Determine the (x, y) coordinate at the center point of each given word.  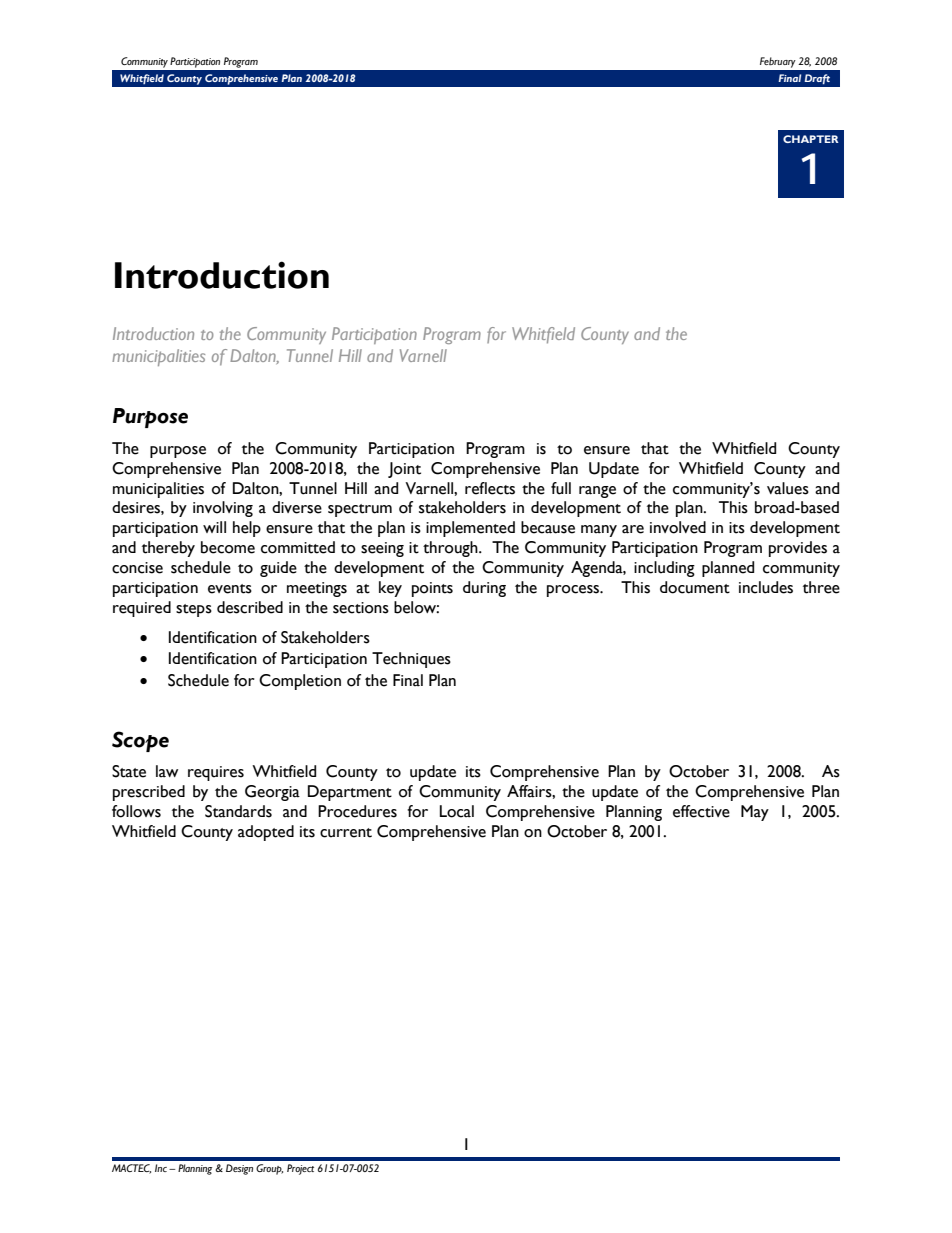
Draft (817, 79)
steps (194, 610)
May (755, 813)
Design (239, 1169)
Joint (404, 470)
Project (300, 1169)
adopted (266, 833)
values (788, 488)
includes (766, 587)
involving (223, 509)
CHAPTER (811, 139)
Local (457, 811)
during (484, 589)
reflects (490, 488)
